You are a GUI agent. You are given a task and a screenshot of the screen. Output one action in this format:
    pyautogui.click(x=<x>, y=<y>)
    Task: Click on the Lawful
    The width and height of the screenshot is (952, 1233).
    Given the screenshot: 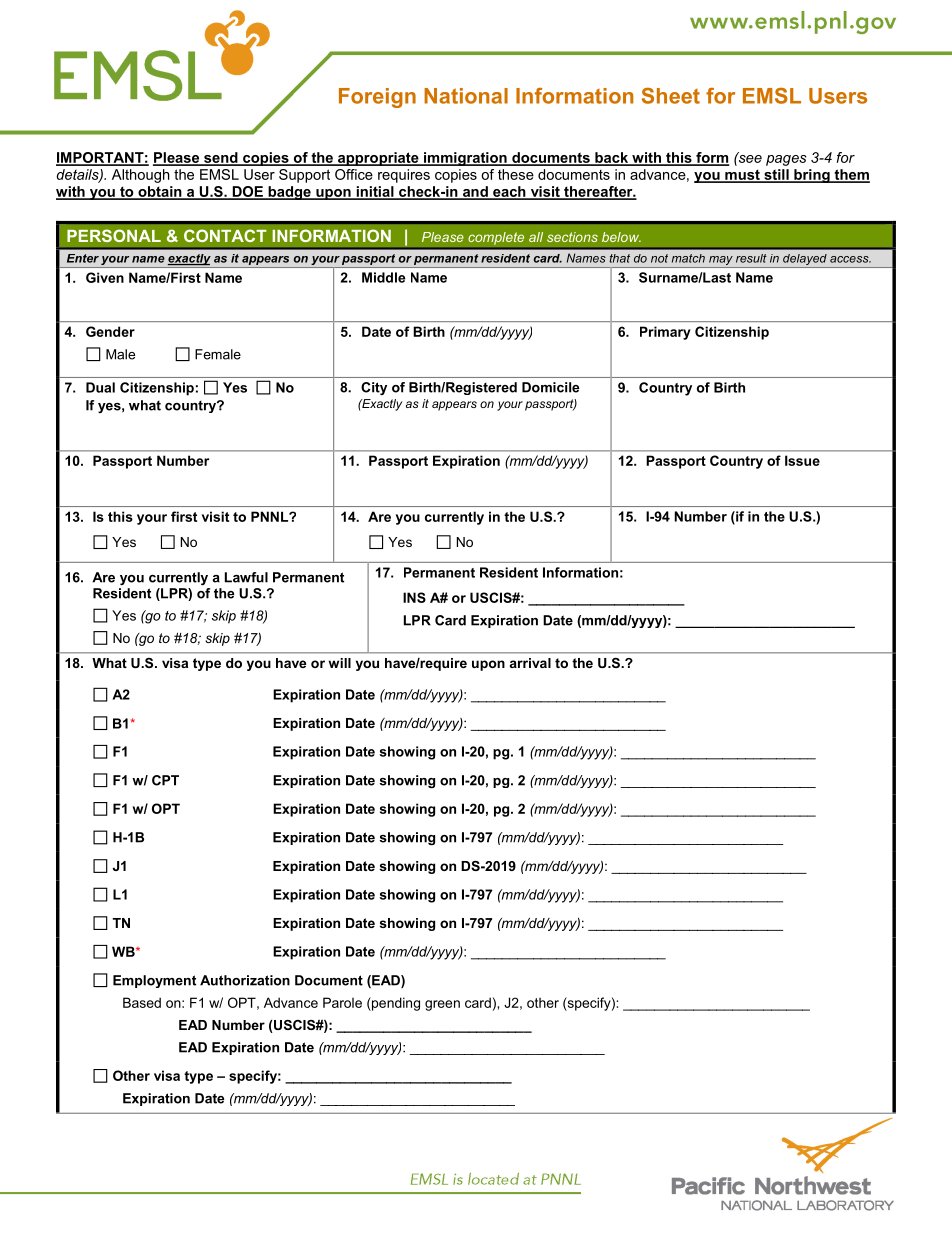 What is the action you would take?
    pyautogui.click(x=246, y=577)
